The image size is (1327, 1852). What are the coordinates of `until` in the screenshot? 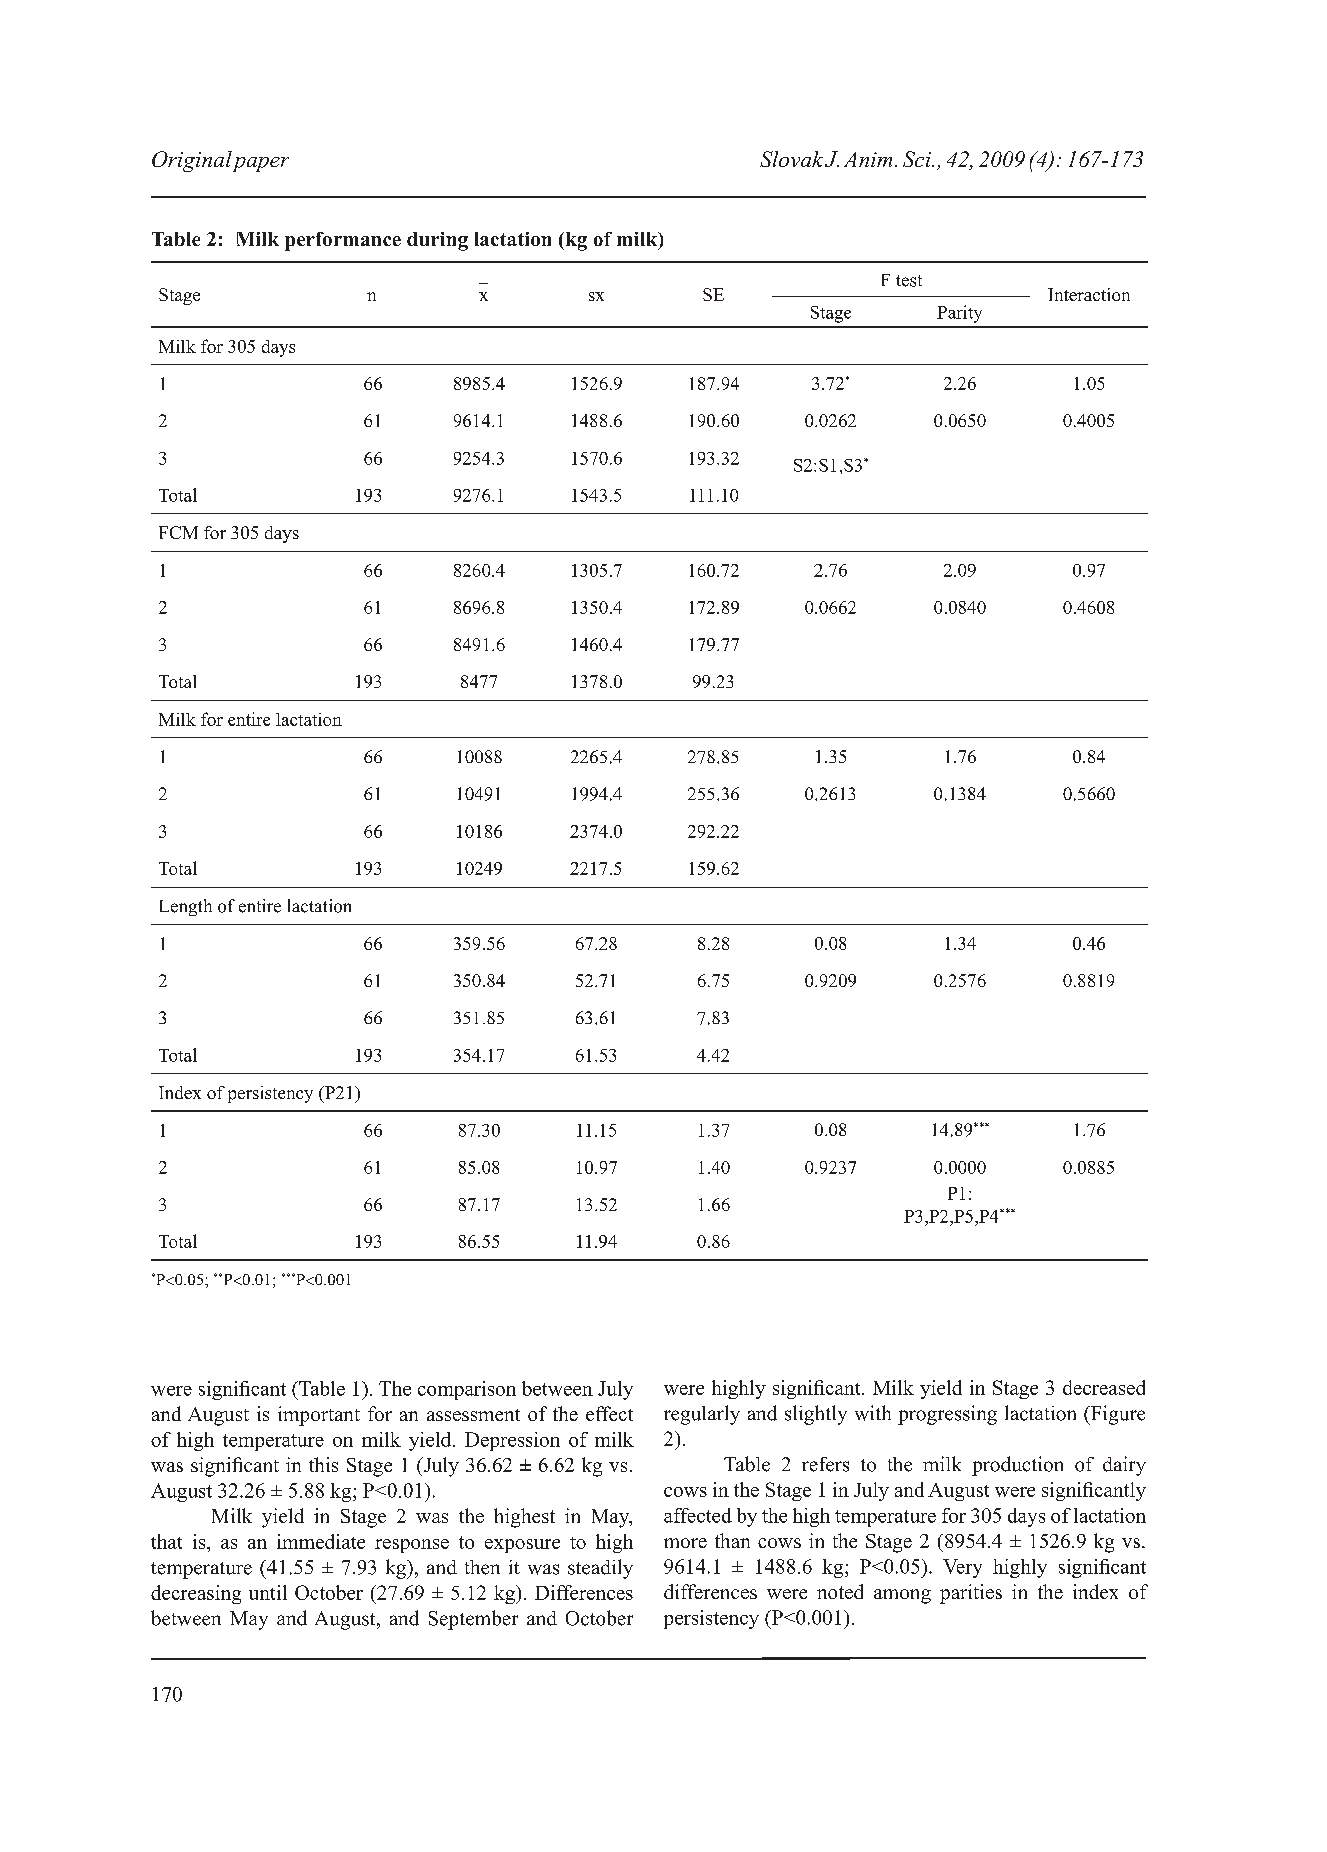 It's located at (268, 1592).
